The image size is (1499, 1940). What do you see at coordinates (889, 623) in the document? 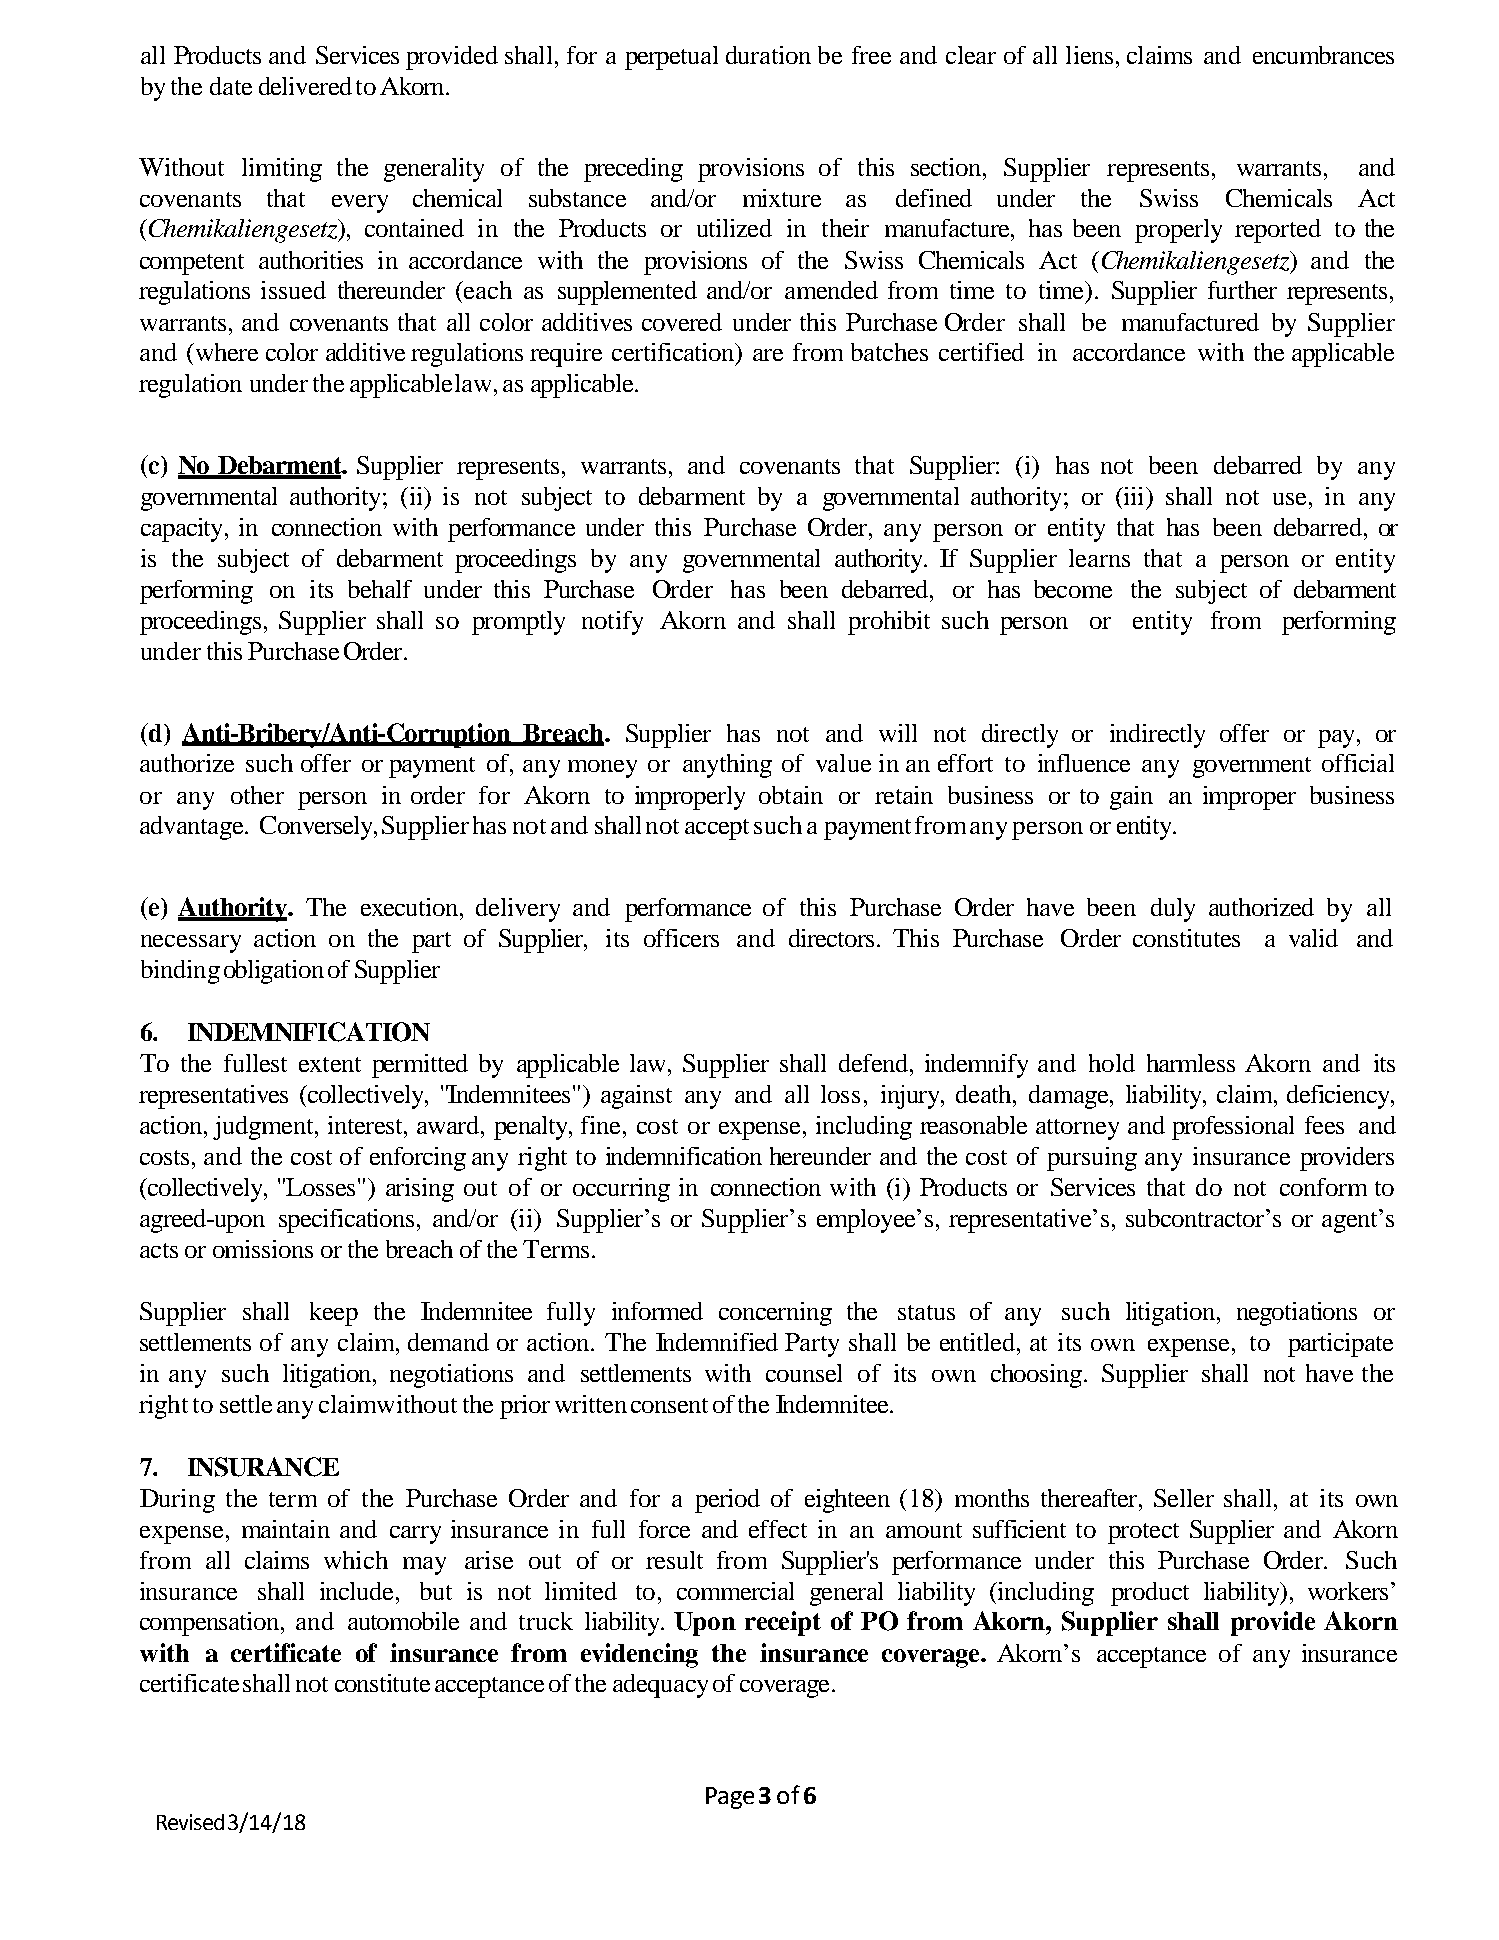
I see `prohibit` at bounding box center [889, 623].
